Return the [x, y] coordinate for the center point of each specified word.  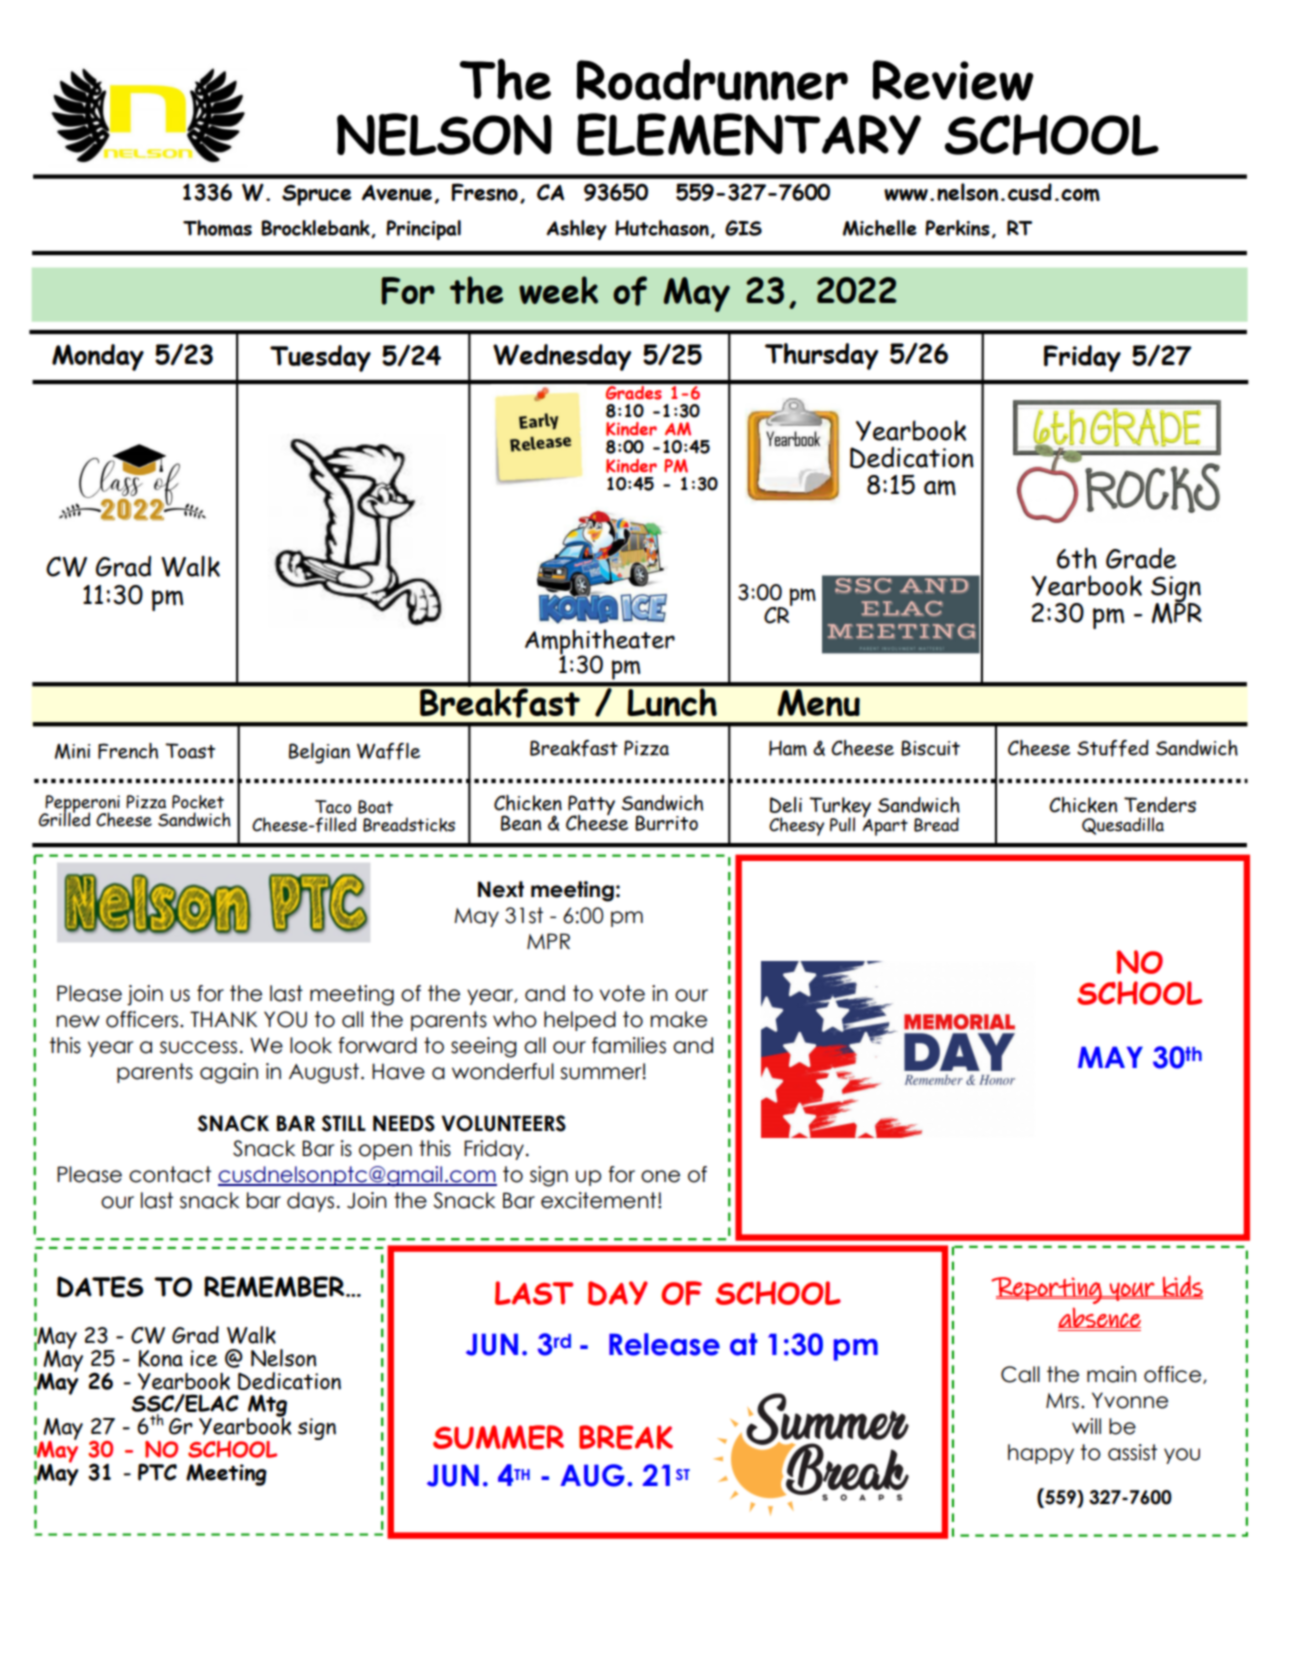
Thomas [217, 228]
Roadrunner [712, 80]
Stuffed [1113, 748]
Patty [591, 806]
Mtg [267, 1407]
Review [953, 80]
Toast [190, 751]
